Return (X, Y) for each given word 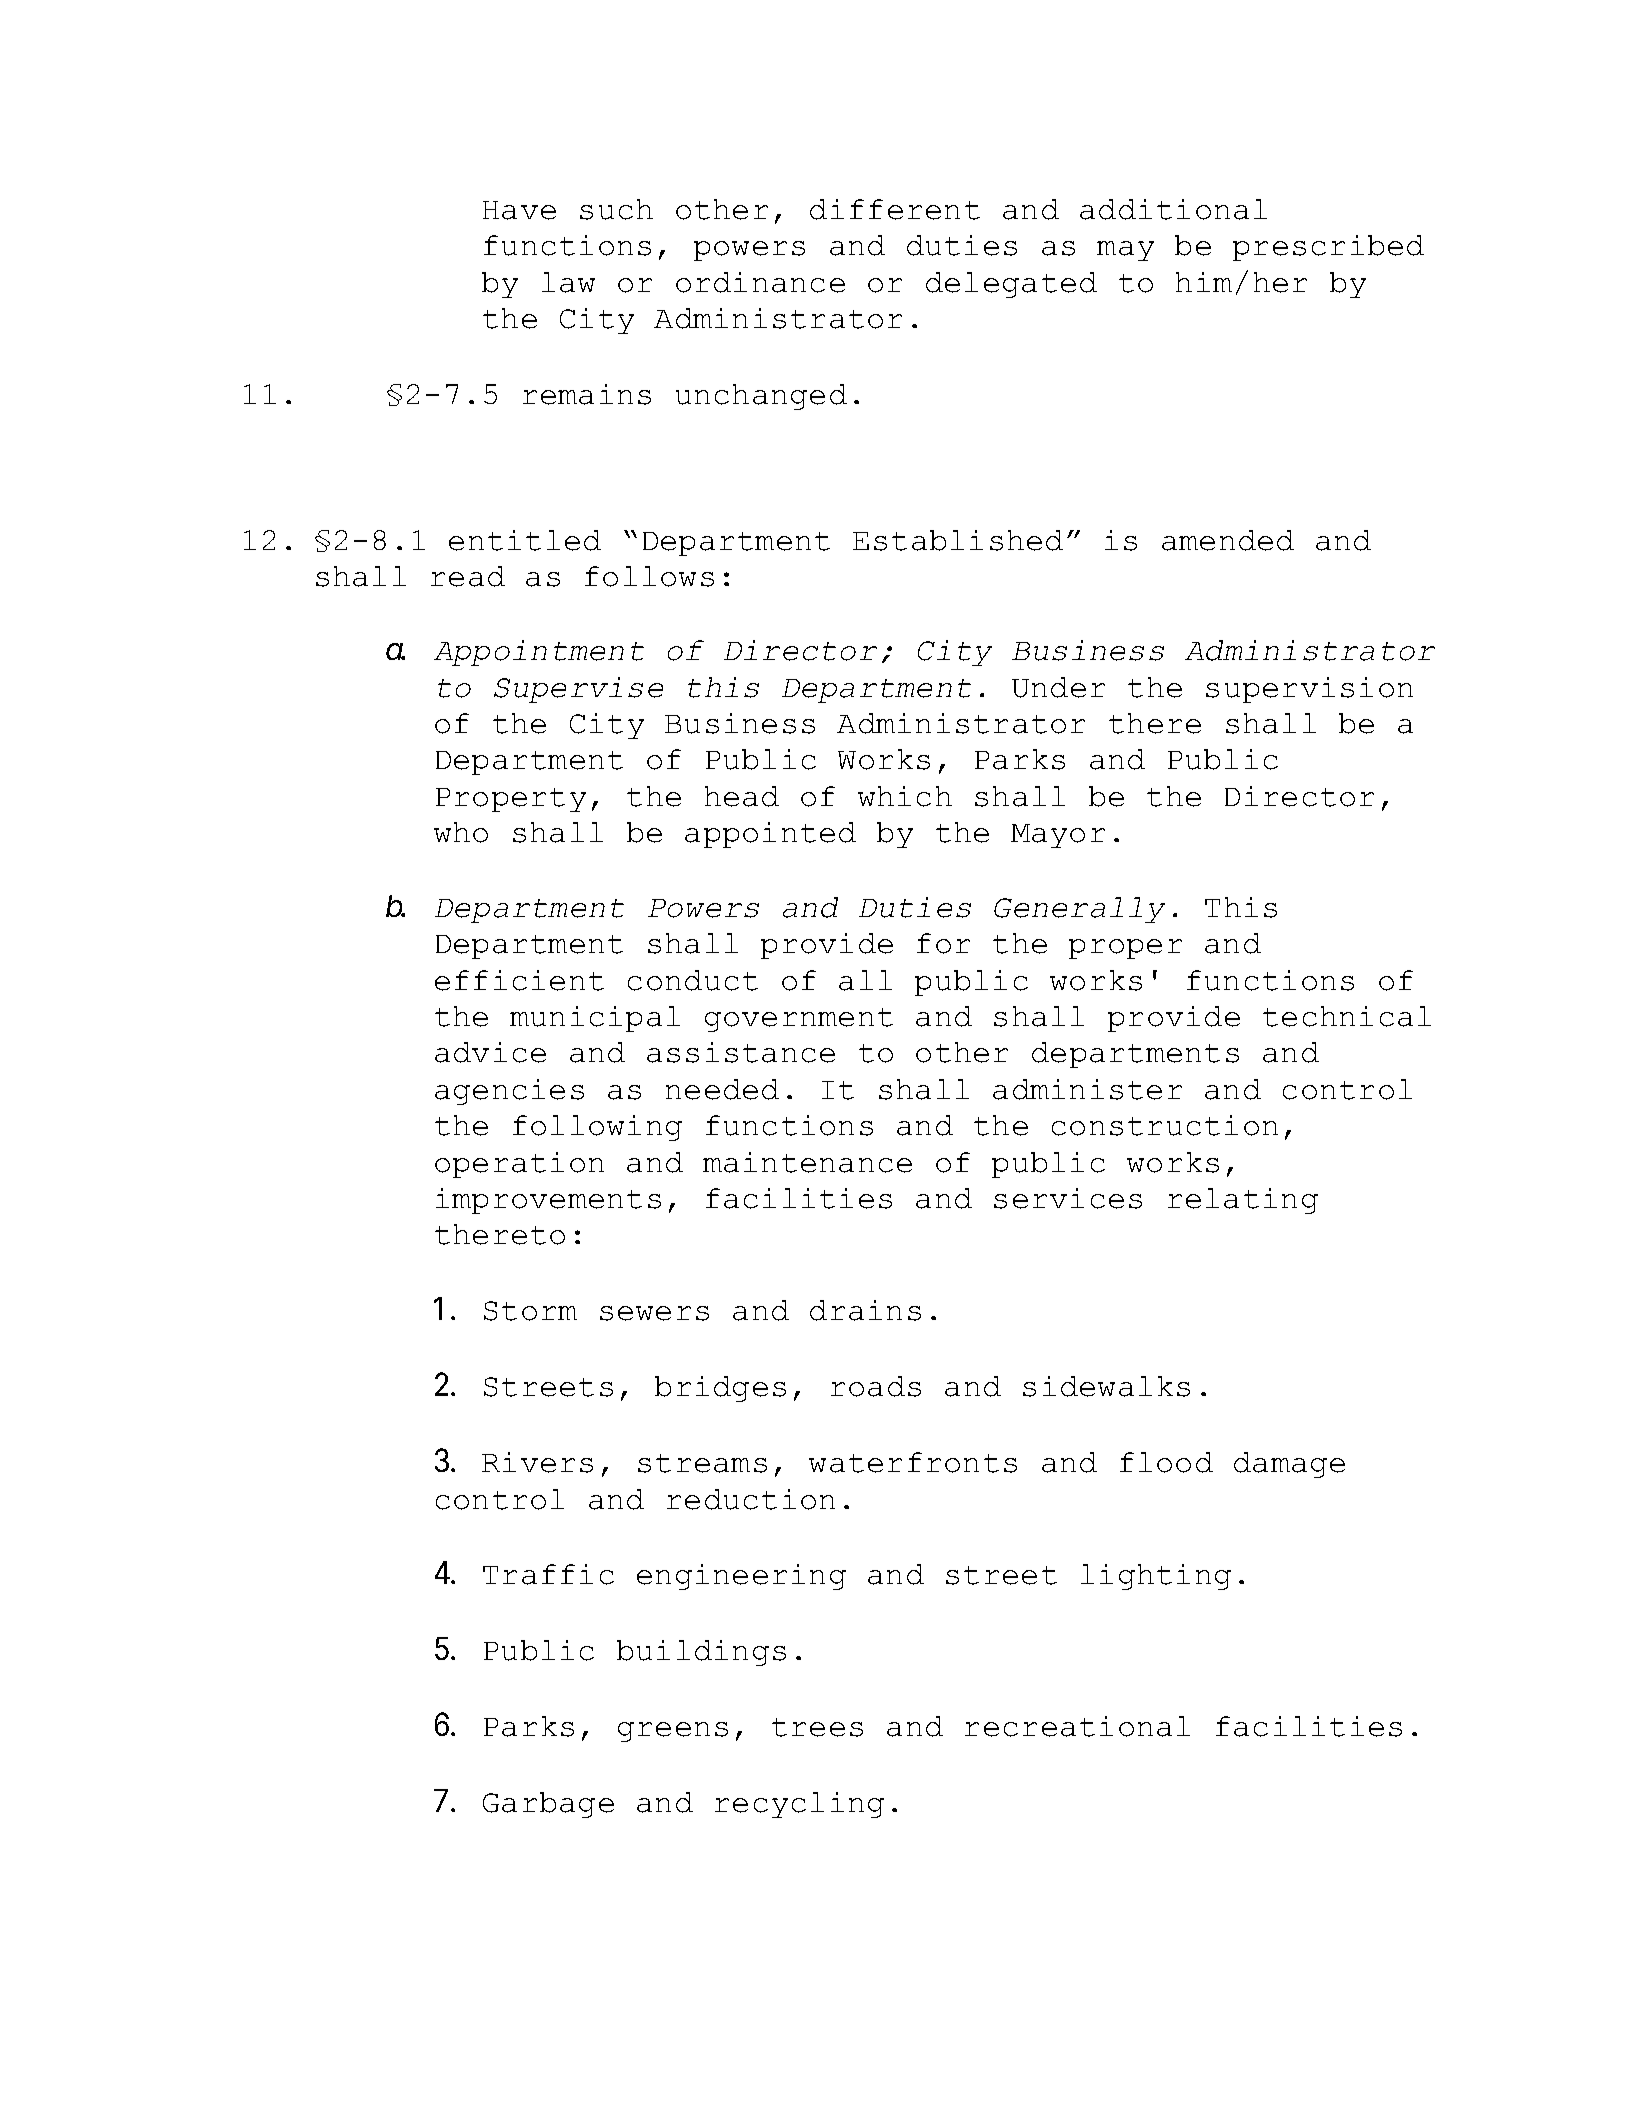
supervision (1309, 690)
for (943, 943)
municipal (595, 1019)
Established (958, 540)
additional (1173, 209)
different (895, 209)
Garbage (548, 1805)
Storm (530, 1311)
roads (876, 1386)
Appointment (539, 653)
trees (817, 1727)
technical (1347, 1016)
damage (1289, 1465)
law (568, 282)
